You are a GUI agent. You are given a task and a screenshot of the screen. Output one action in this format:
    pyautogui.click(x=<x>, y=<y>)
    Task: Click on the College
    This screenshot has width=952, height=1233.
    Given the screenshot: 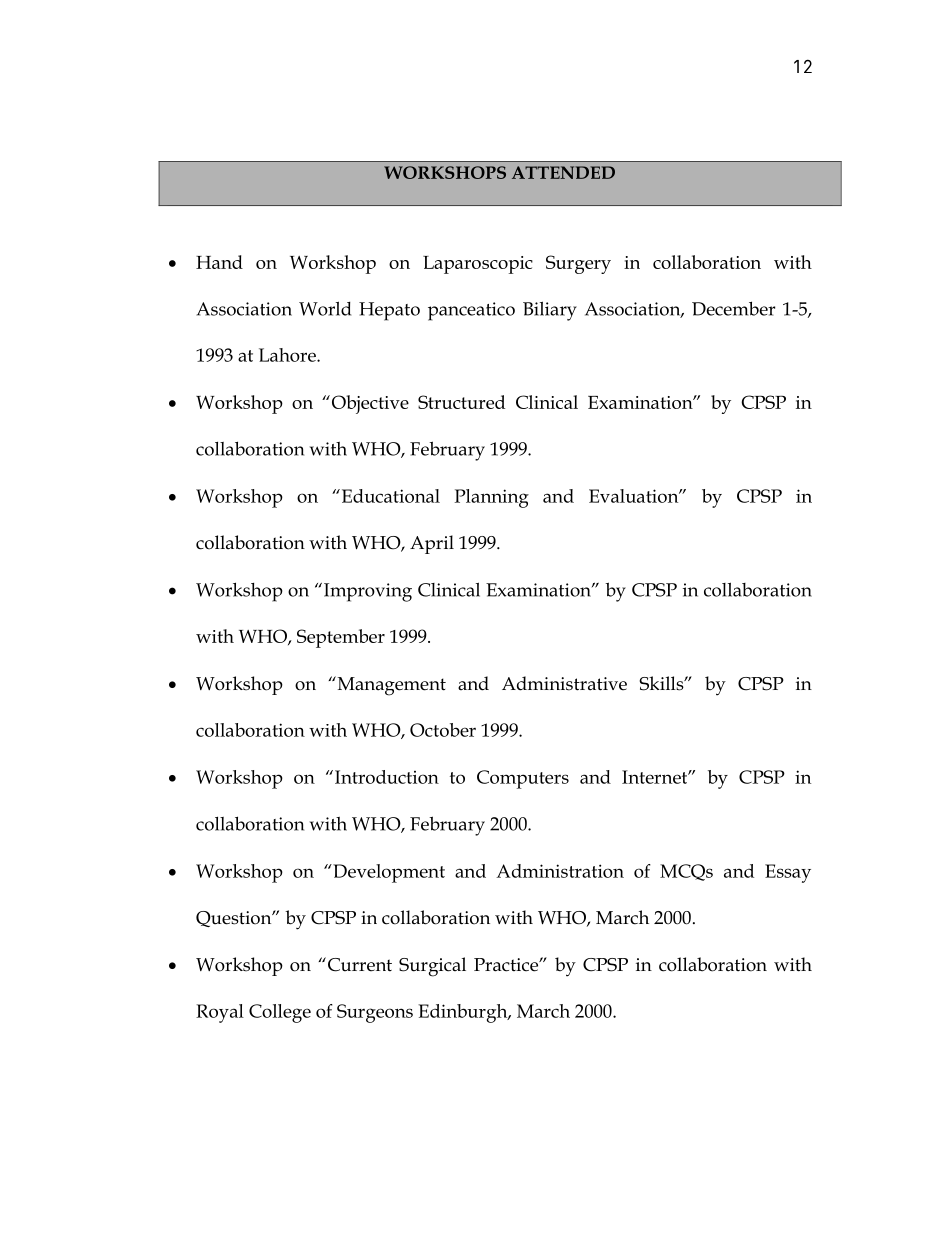 What is the action you would take?
    pyautogui.click(x=280, y=1013)
